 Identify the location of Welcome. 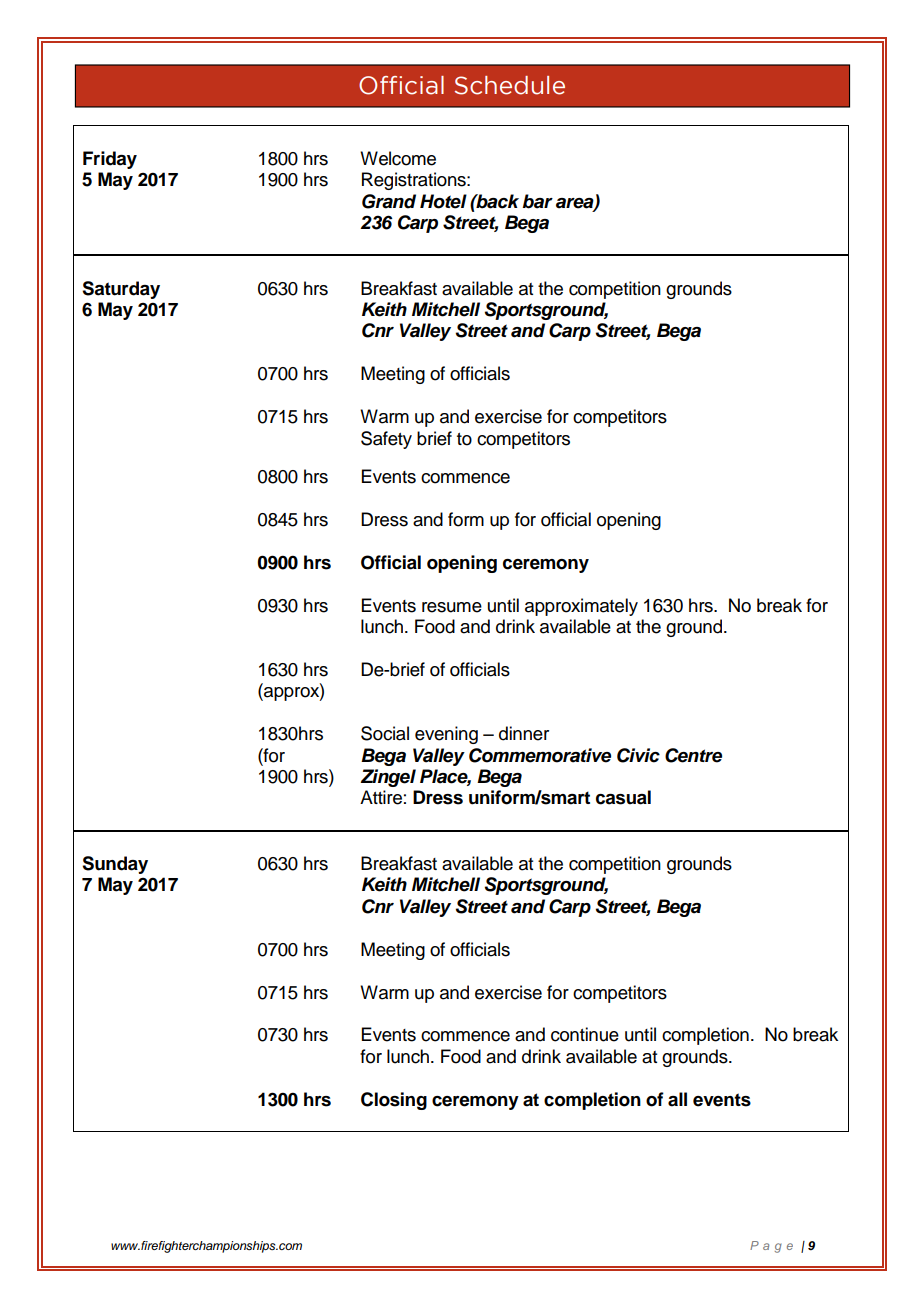
(398, 158).
